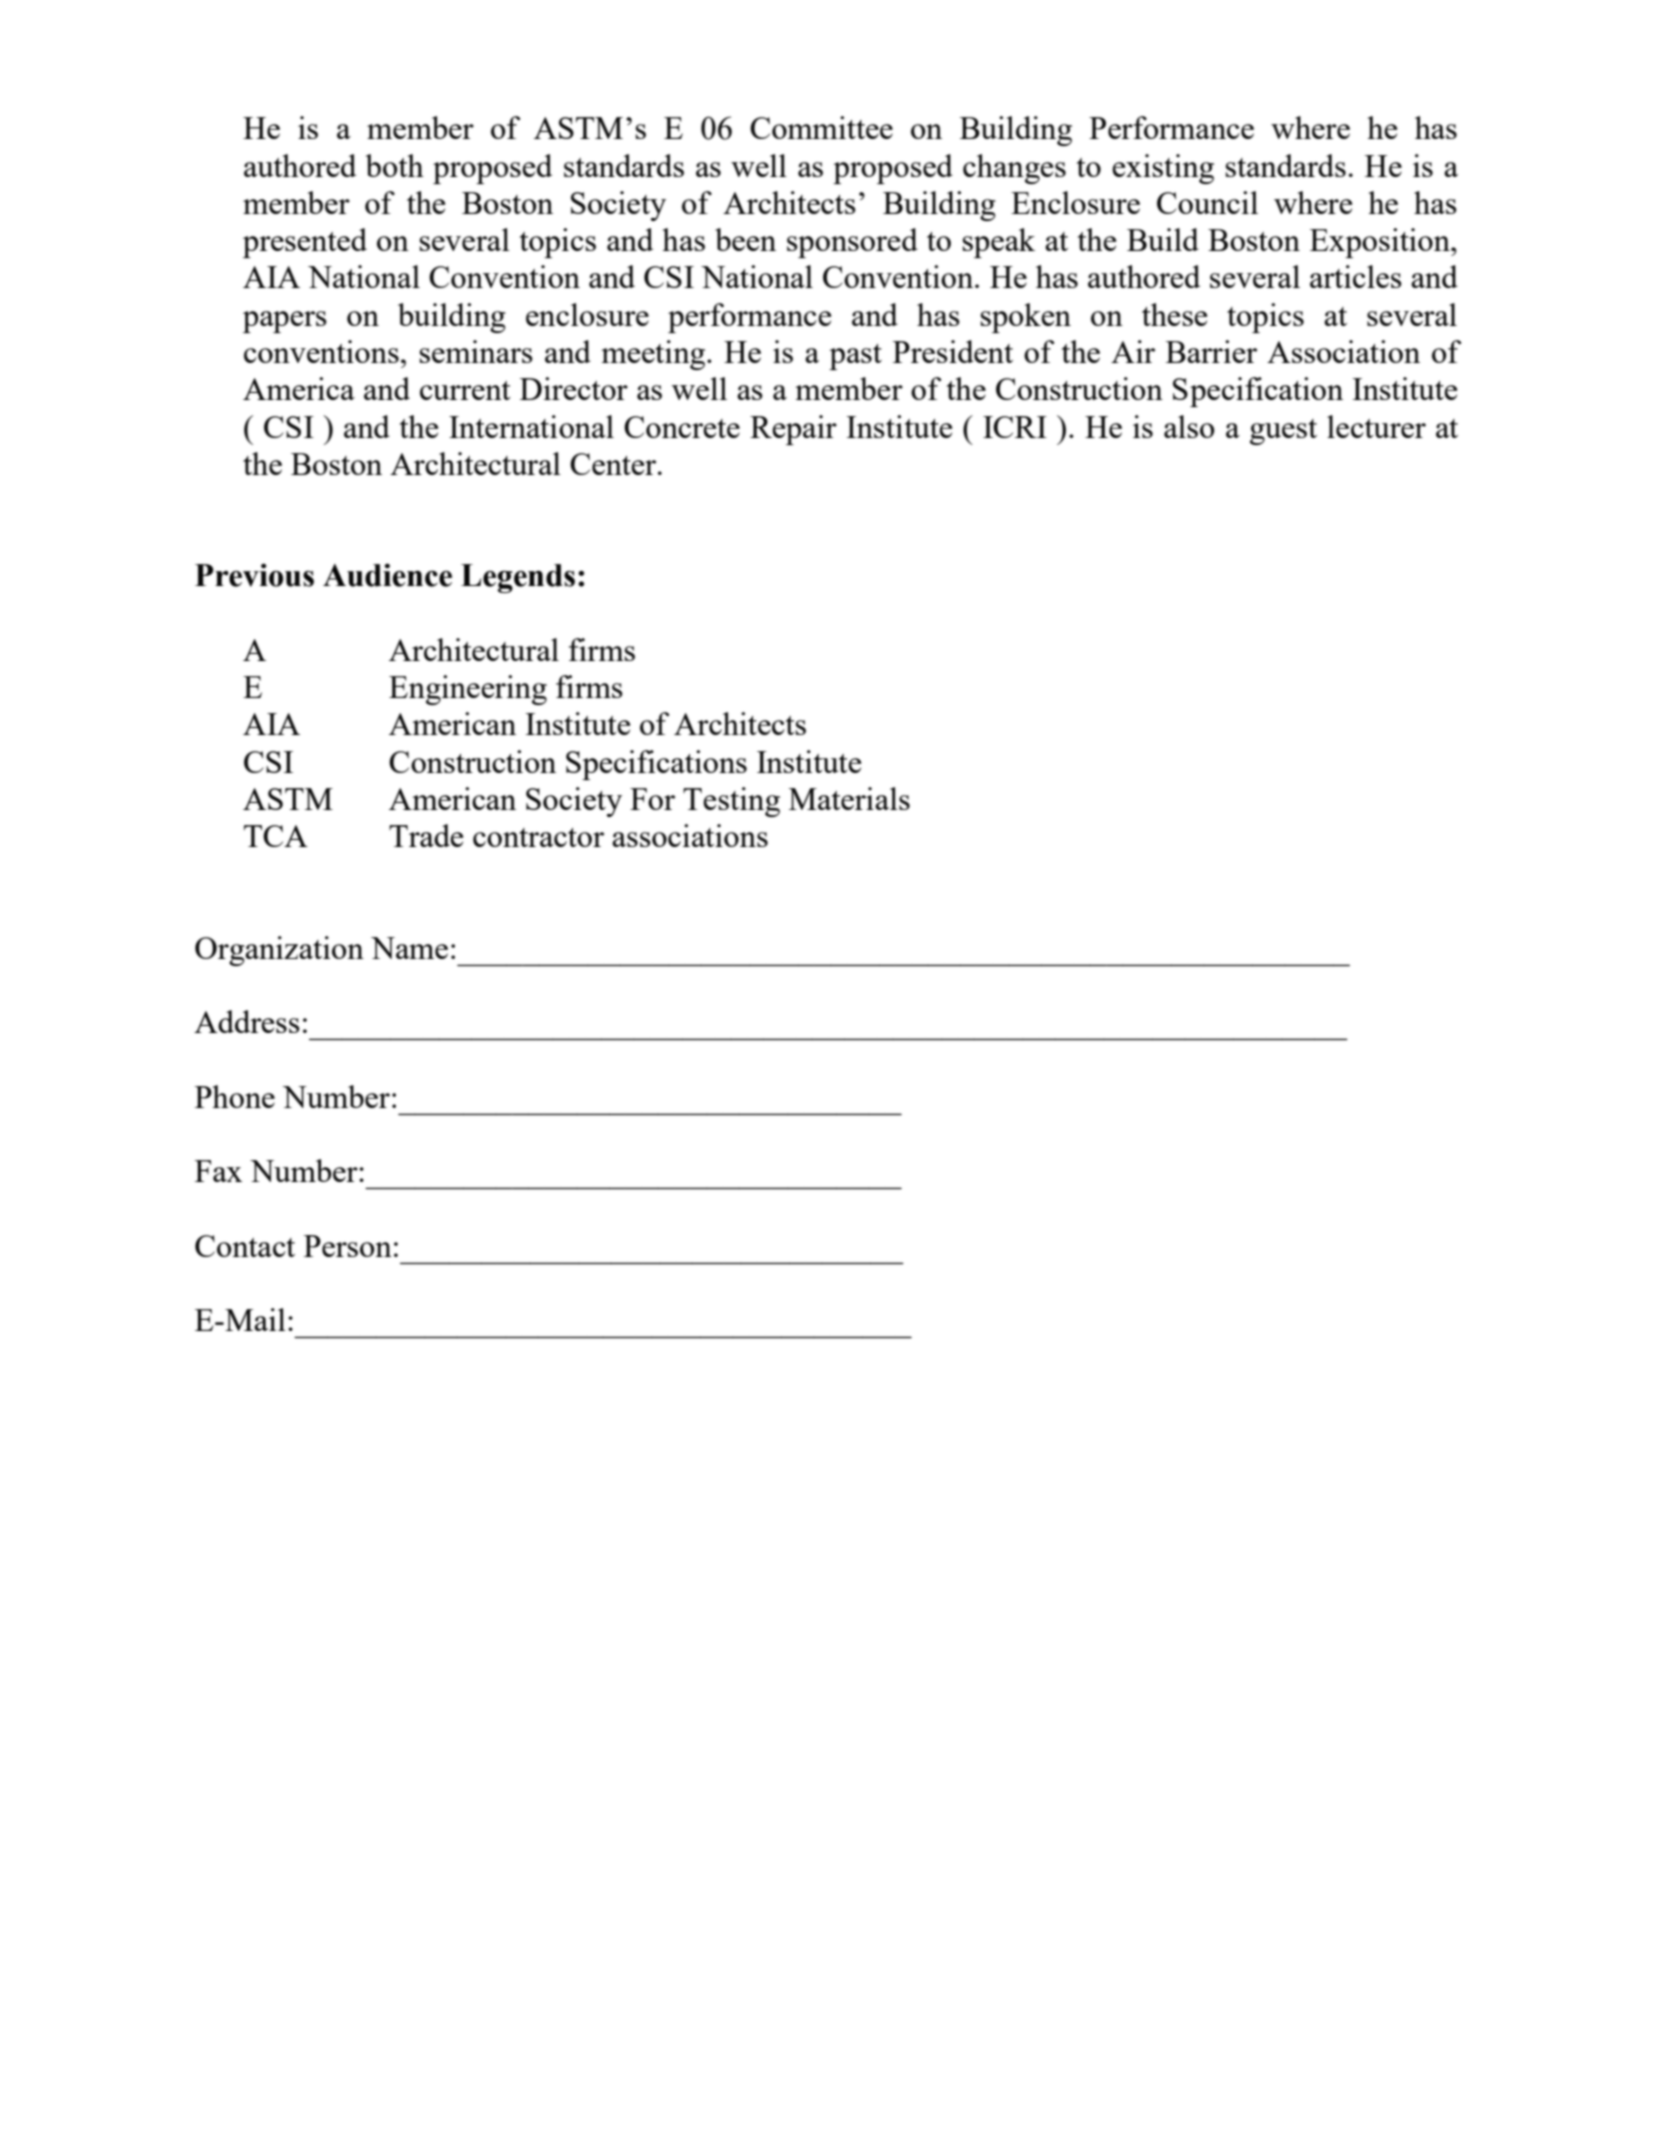  I want to click on Organization, so click(279, 951).
